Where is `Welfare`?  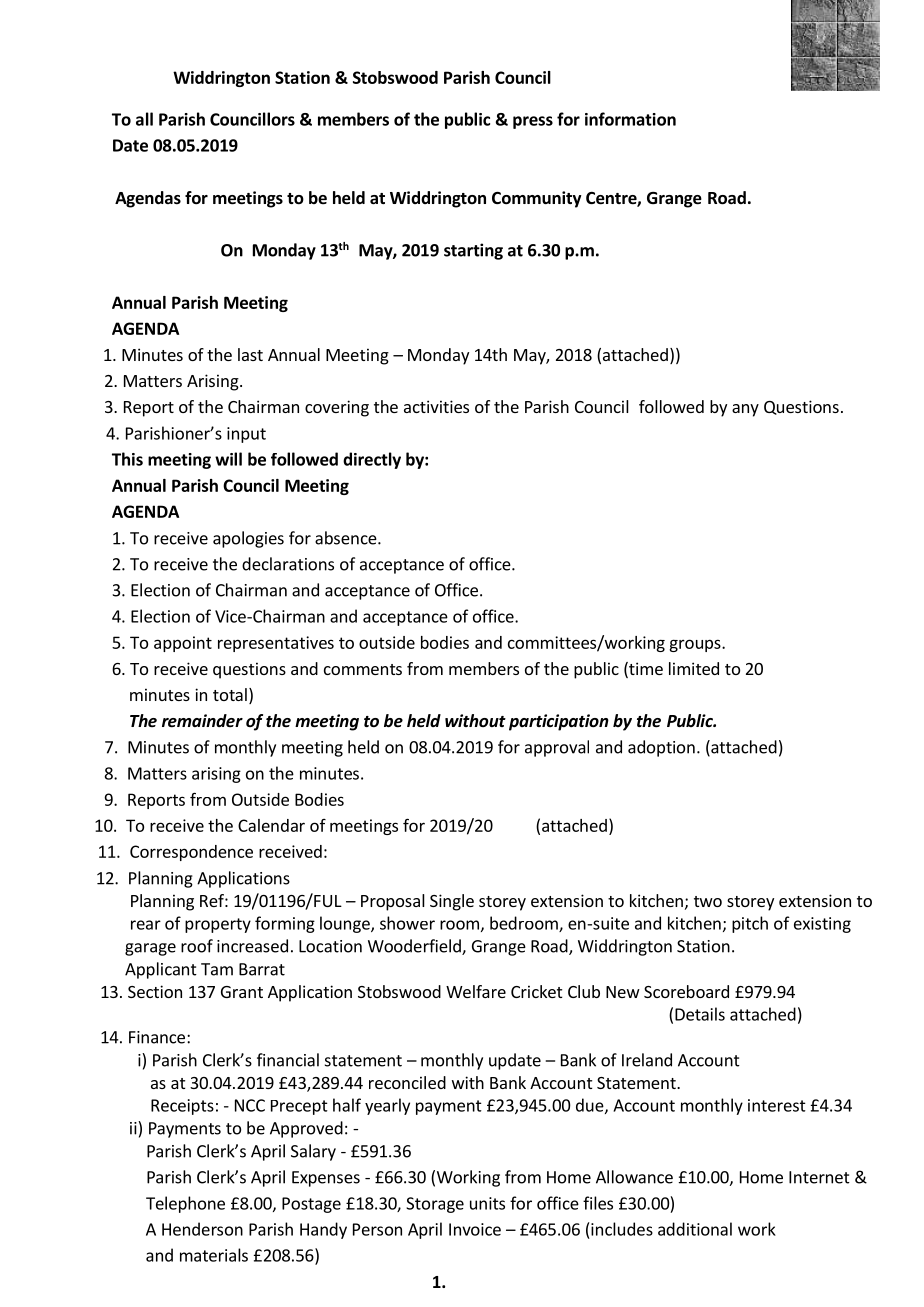 Welfare is located at coordinates (476, 991).
